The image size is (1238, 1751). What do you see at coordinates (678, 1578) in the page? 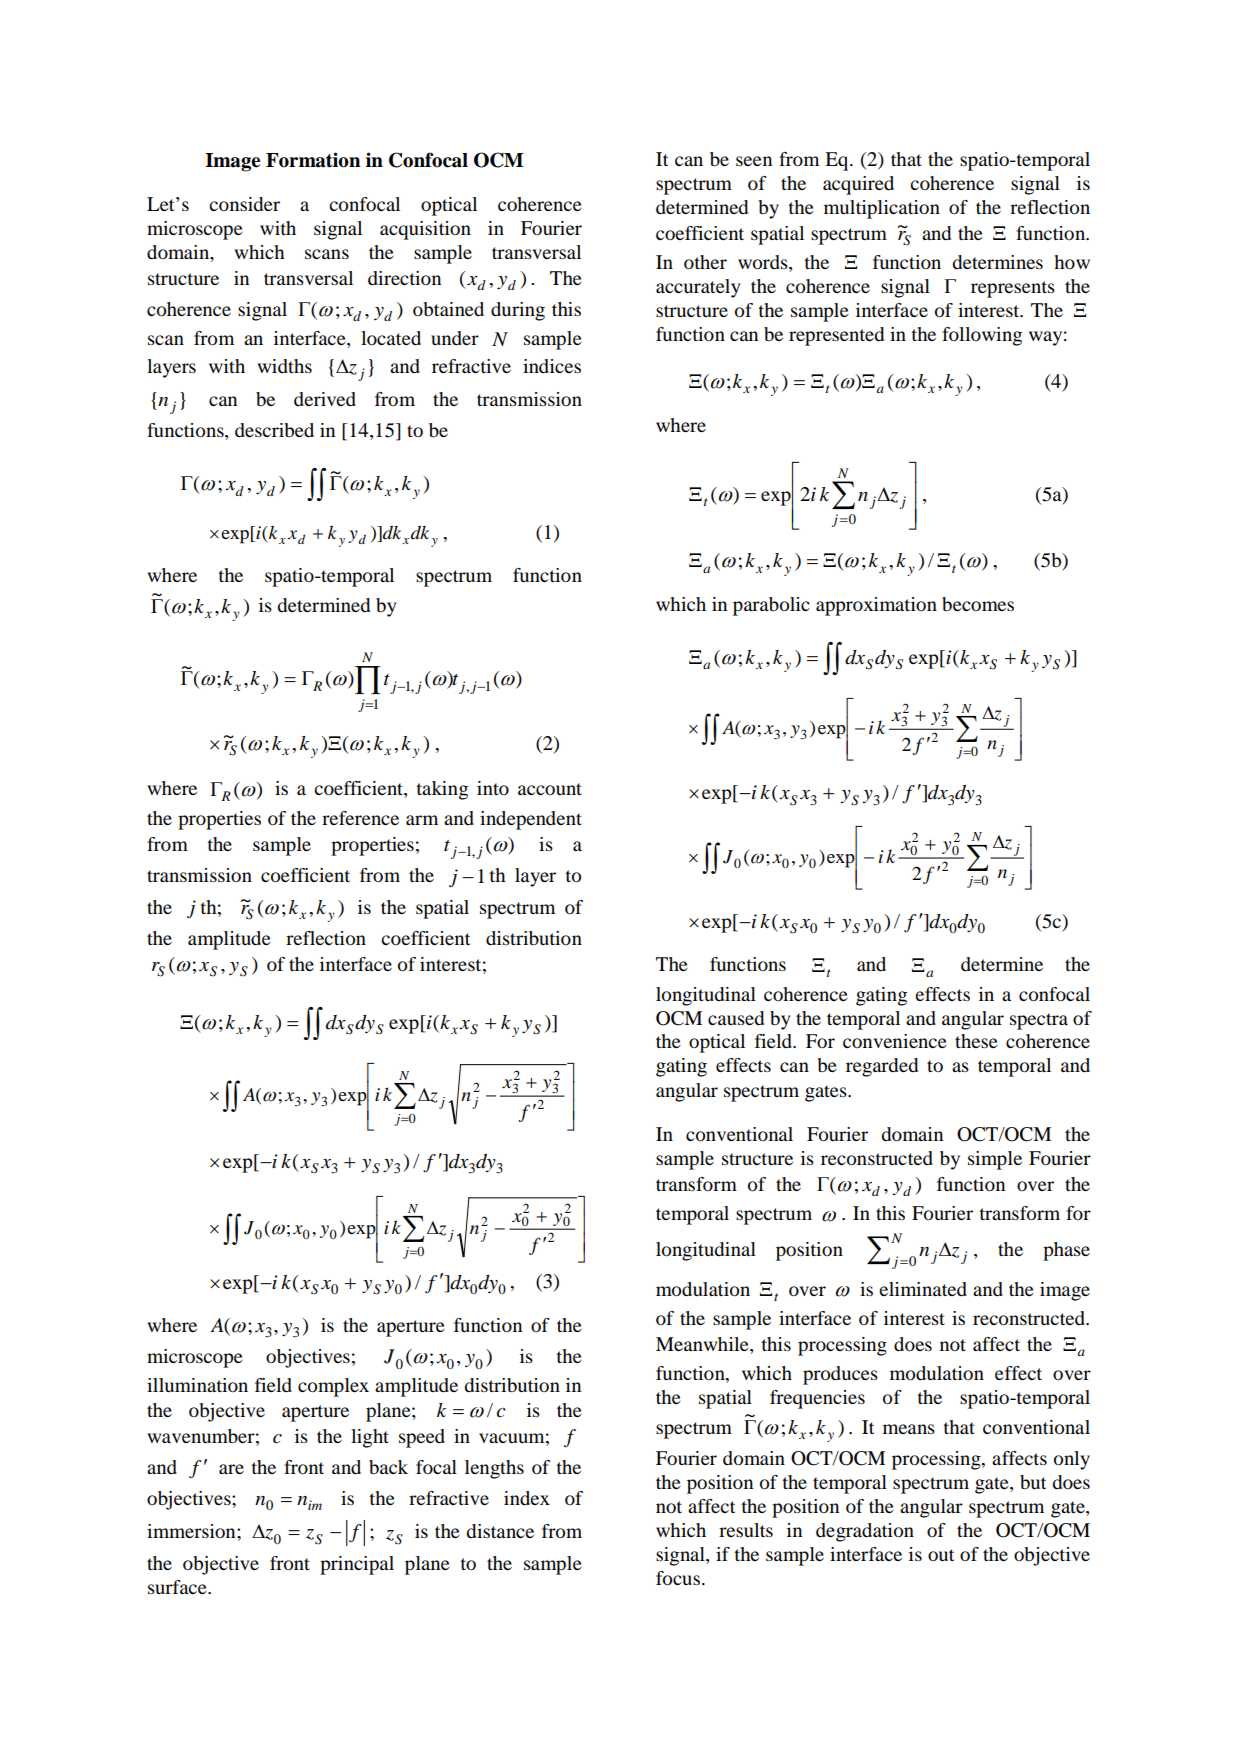
I see `focus` at bounding box center [678, 1578].
